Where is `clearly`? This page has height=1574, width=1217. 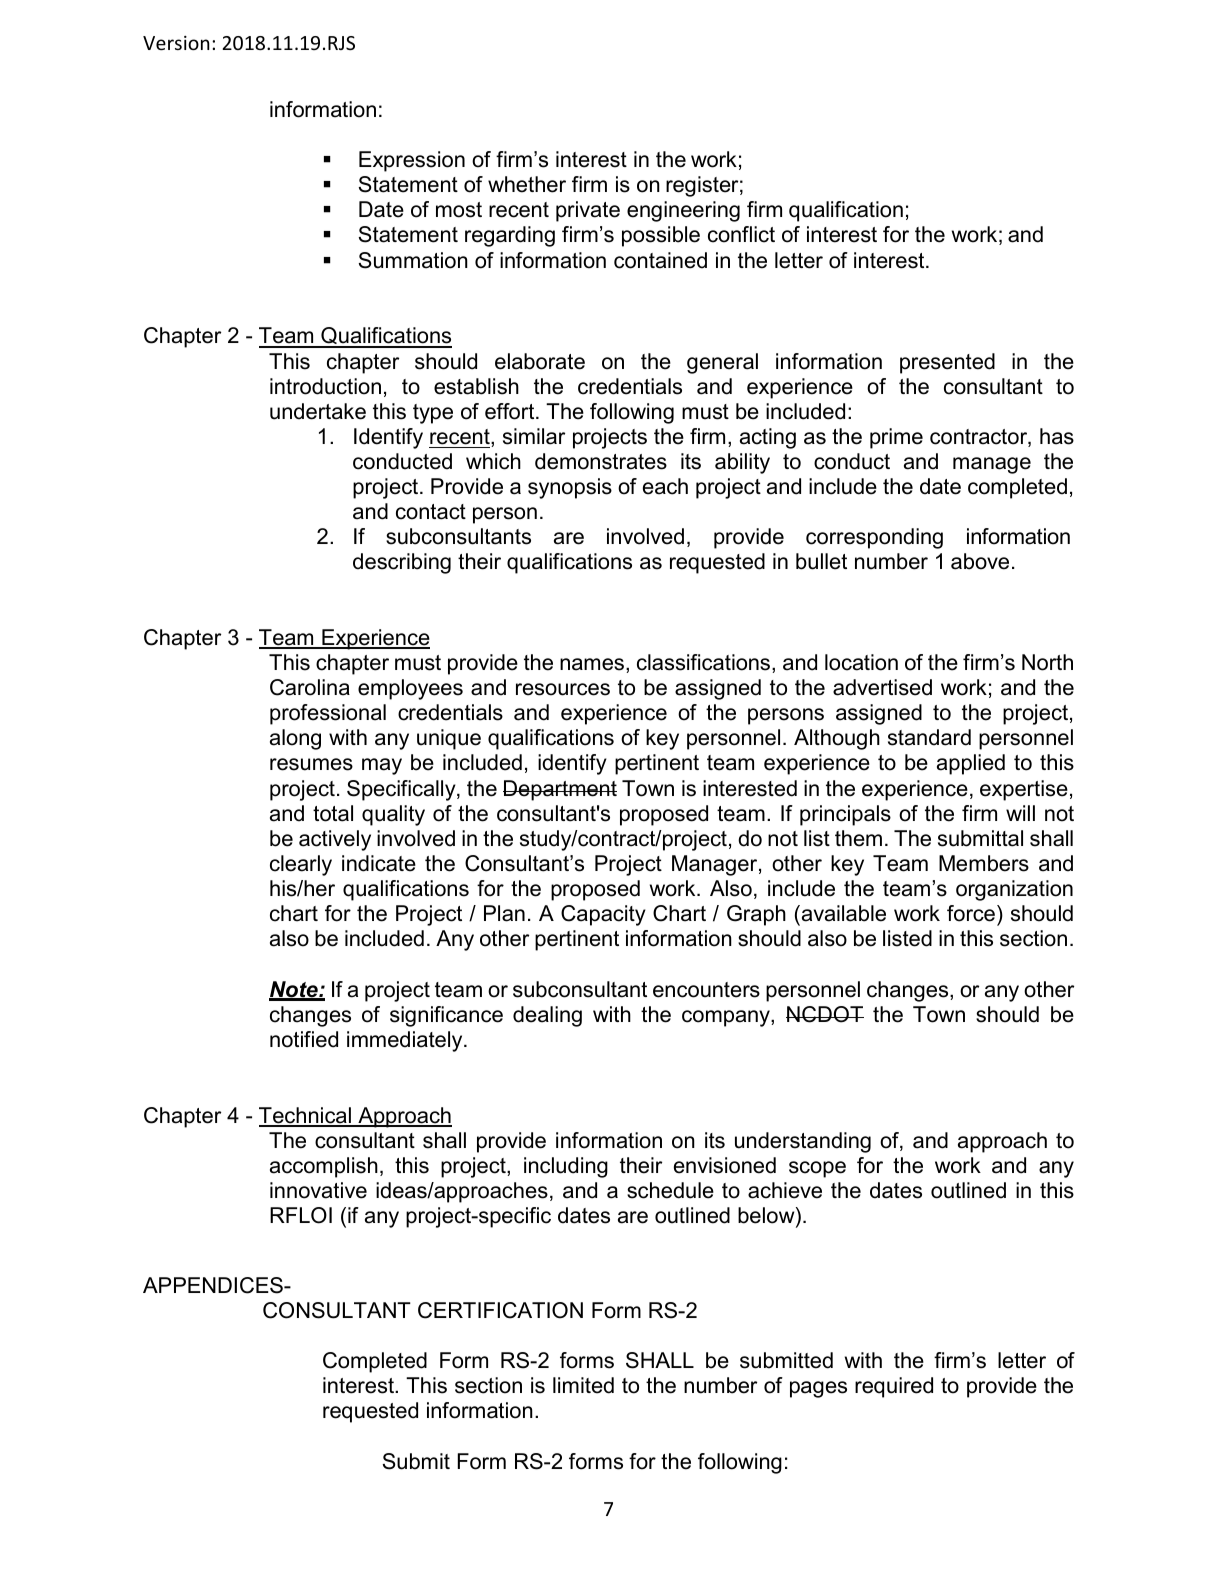 clearly is located at coordinates (301, 865).
